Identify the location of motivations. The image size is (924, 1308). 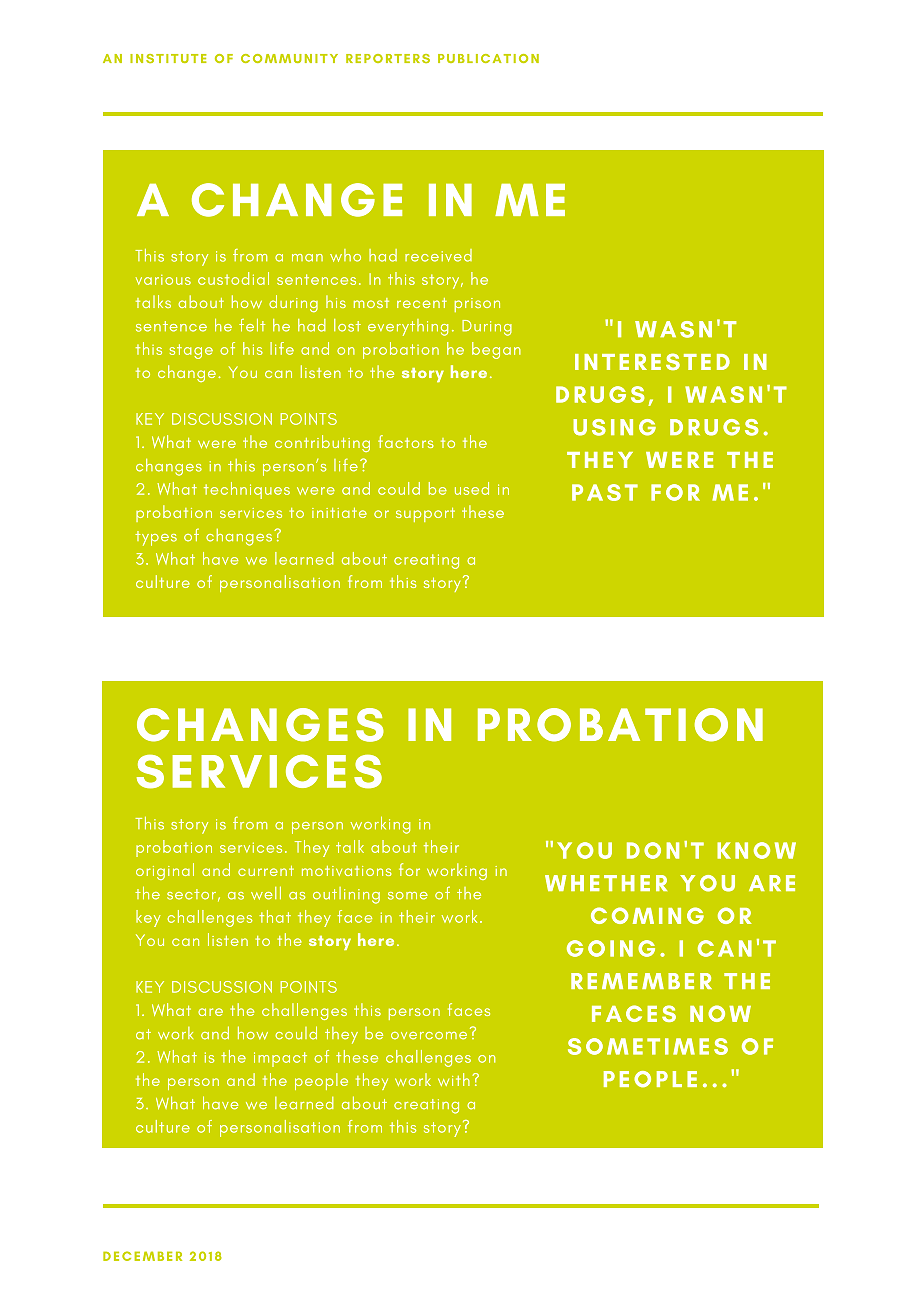
(347, 871).
